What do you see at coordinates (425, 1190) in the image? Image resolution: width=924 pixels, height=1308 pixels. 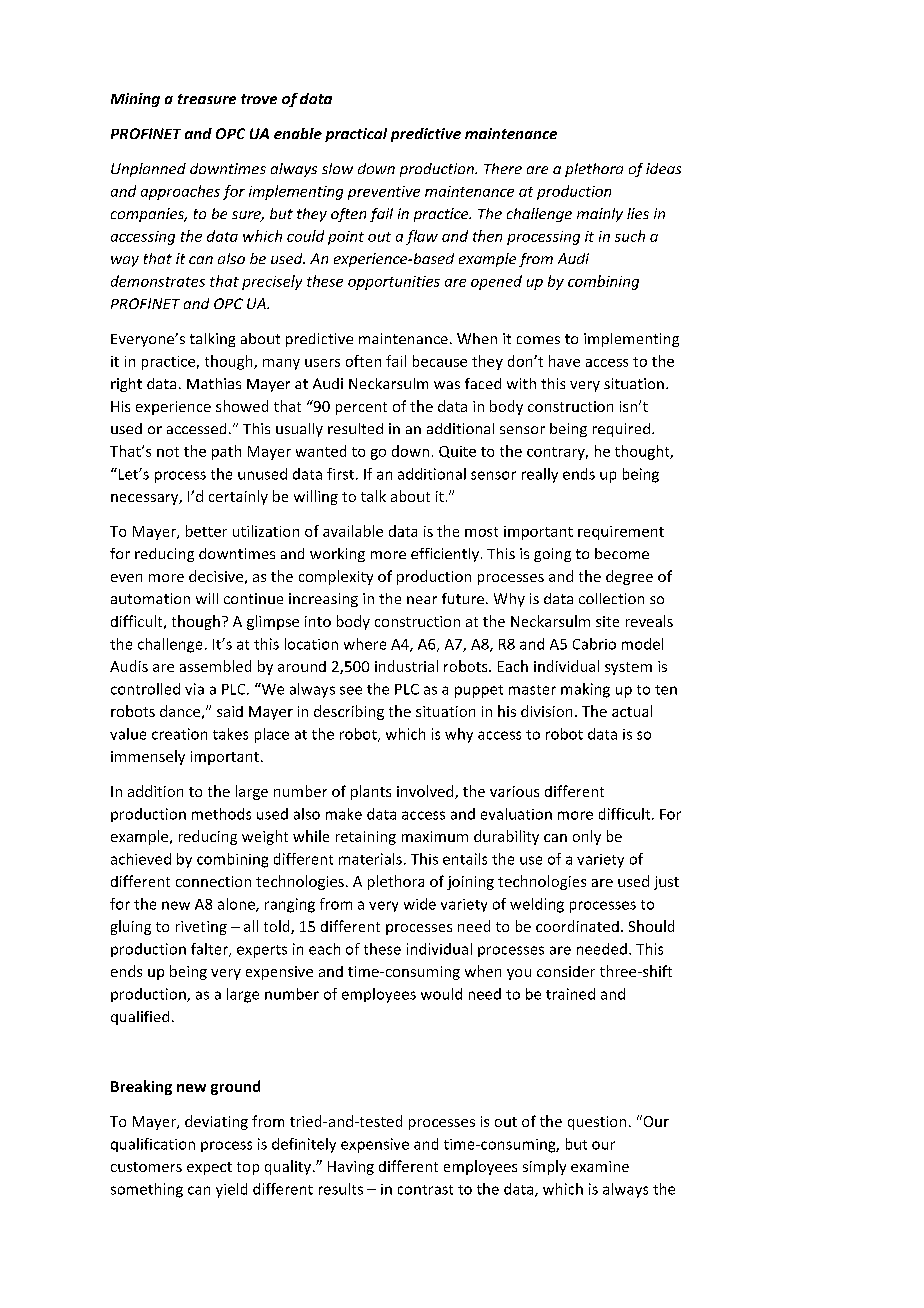 I see `contrast` at bounding box center [425, 1190].
